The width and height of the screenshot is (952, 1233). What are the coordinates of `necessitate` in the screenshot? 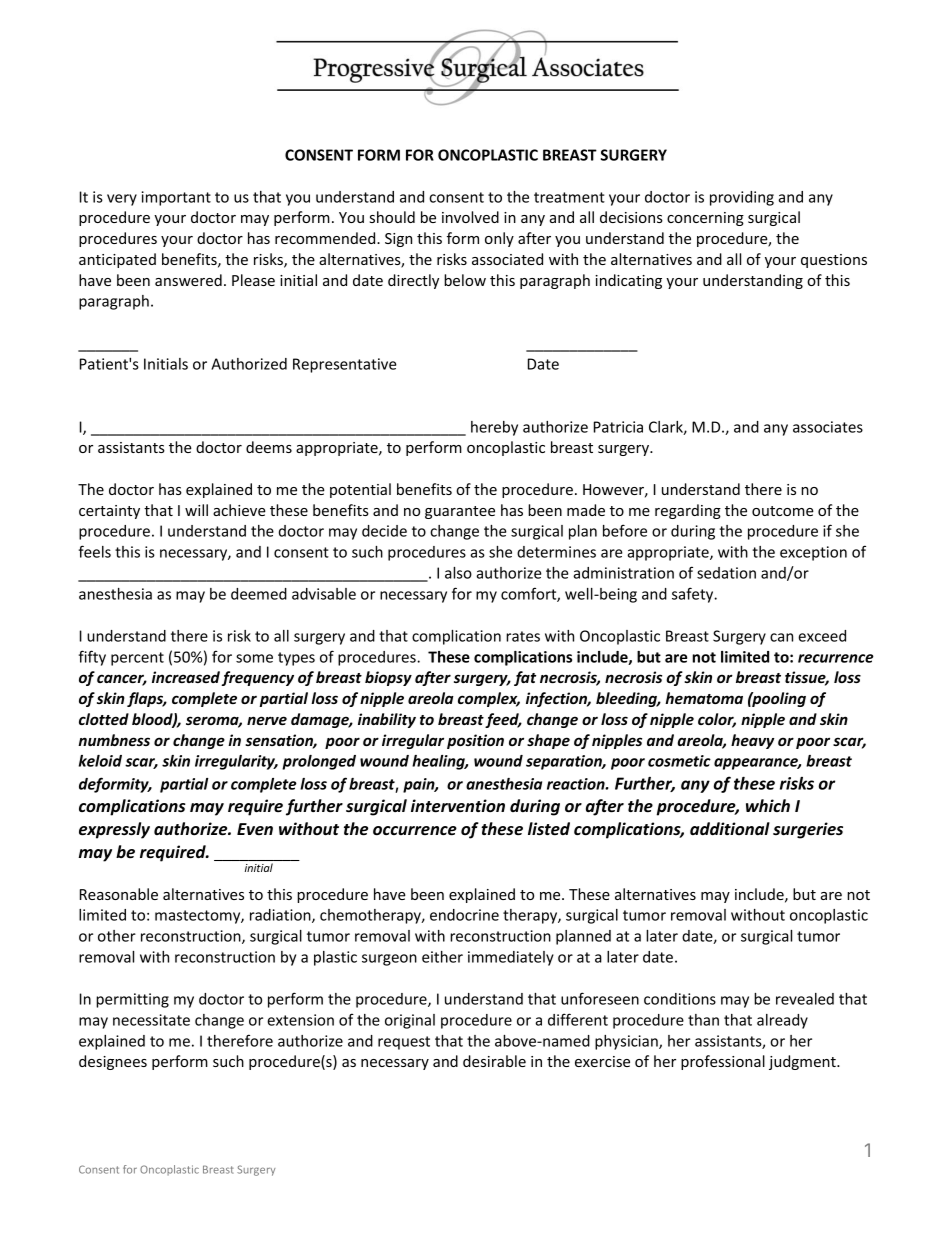 It's located at (151, 1020).
